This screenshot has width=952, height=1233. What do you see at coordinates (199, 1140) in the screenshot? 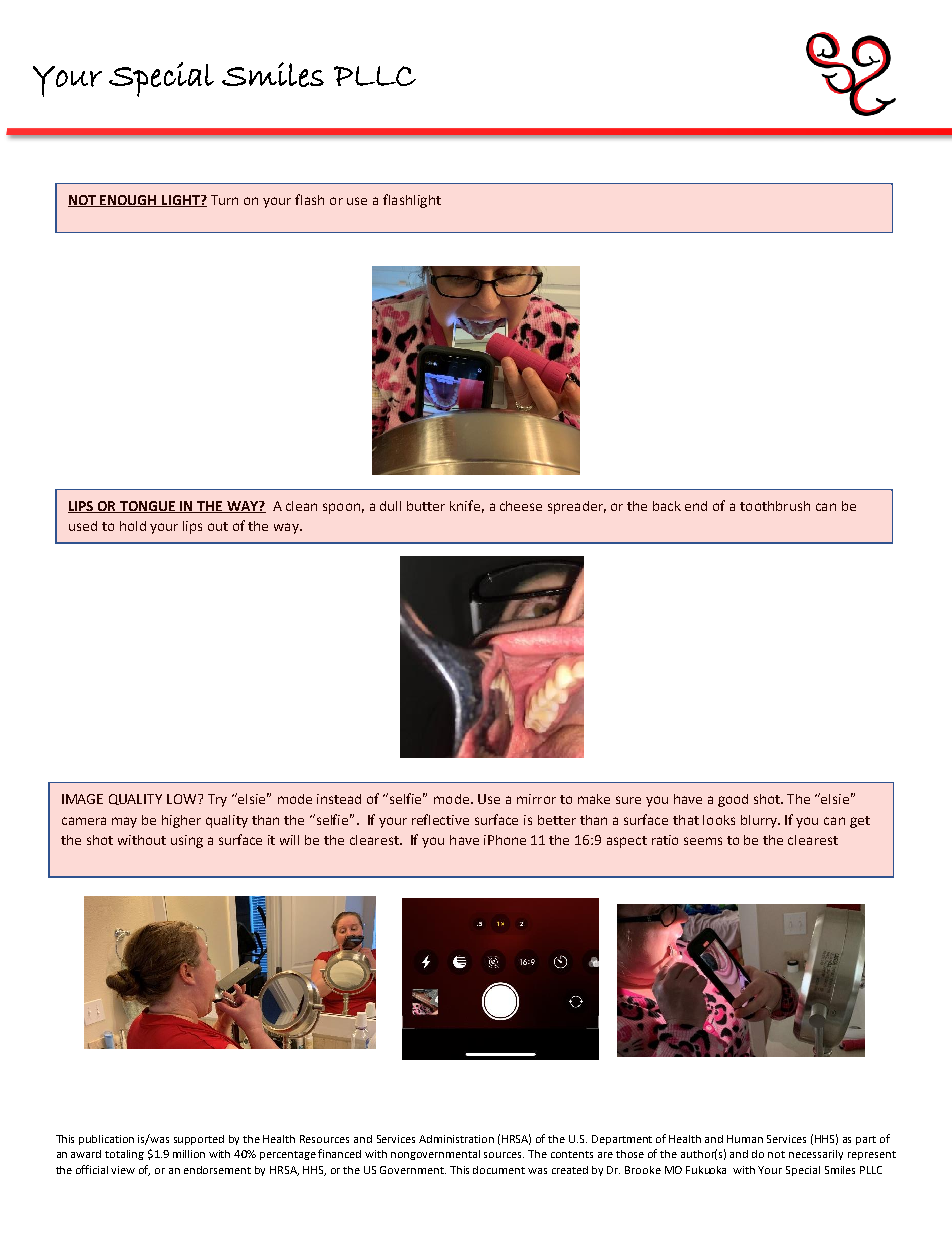
I see `supported` at bounding box center [199, 1140].
